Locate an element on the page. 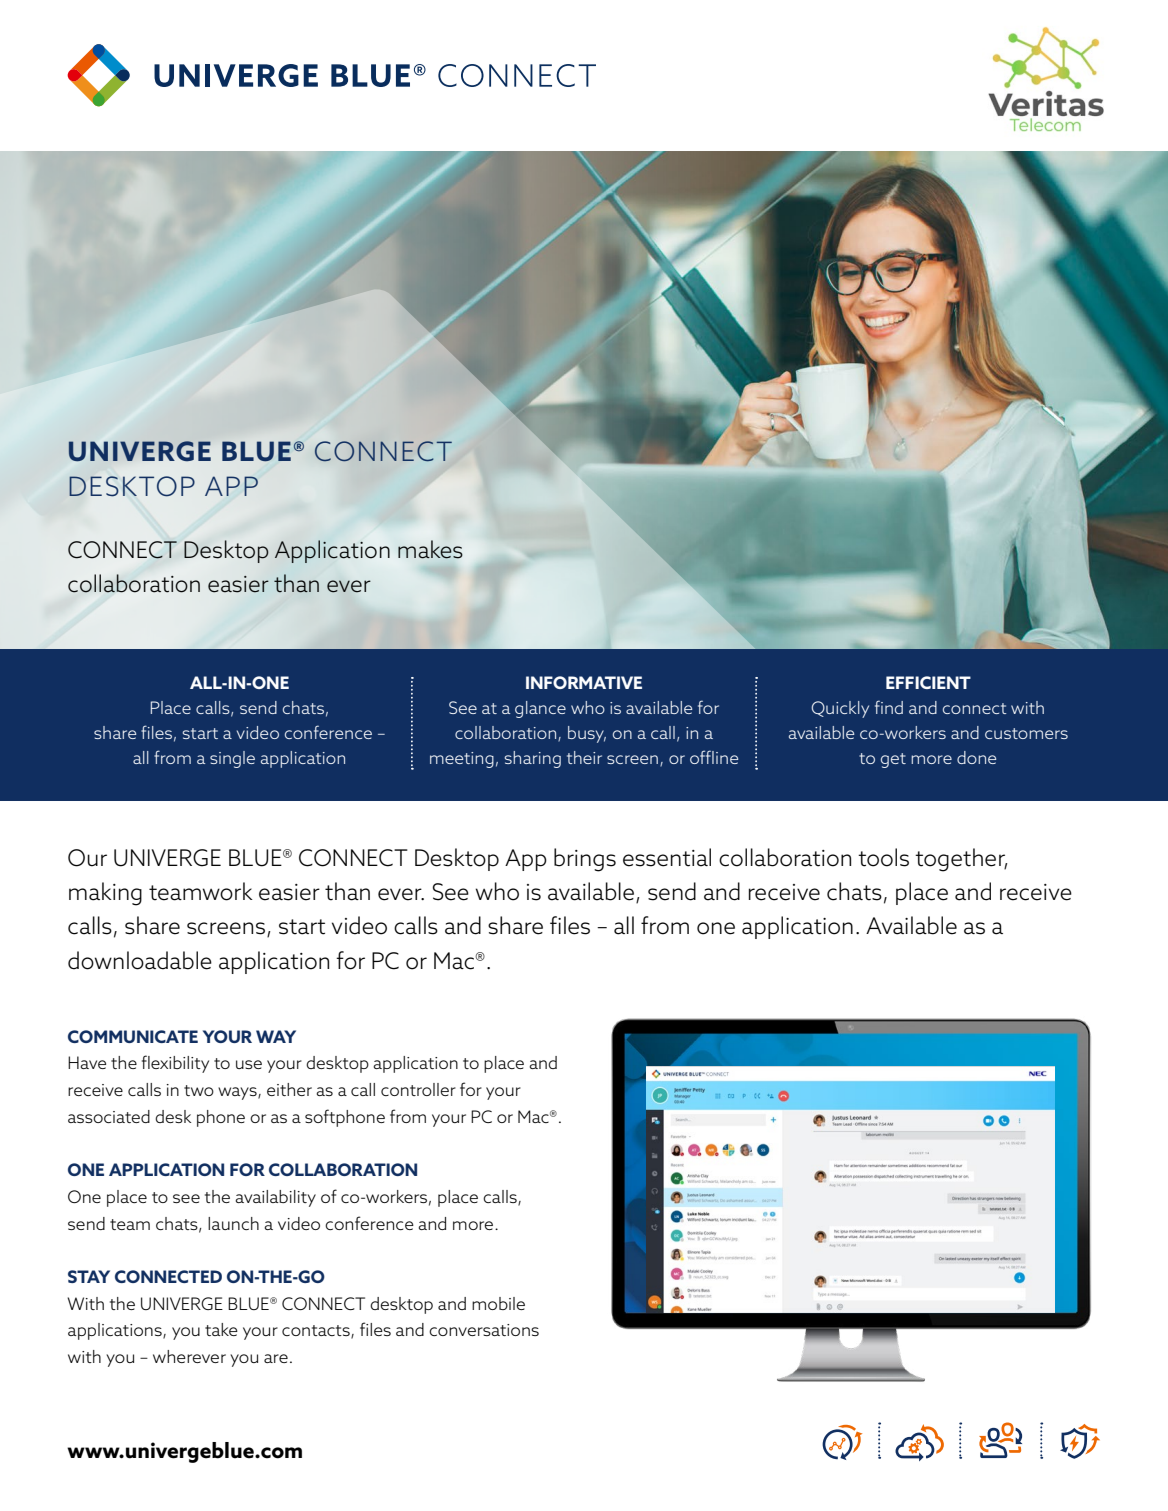 Image resolution: width=1168 pixels, height=1511 pixels. EFFICIENT is located at coordinates (928, 682).
